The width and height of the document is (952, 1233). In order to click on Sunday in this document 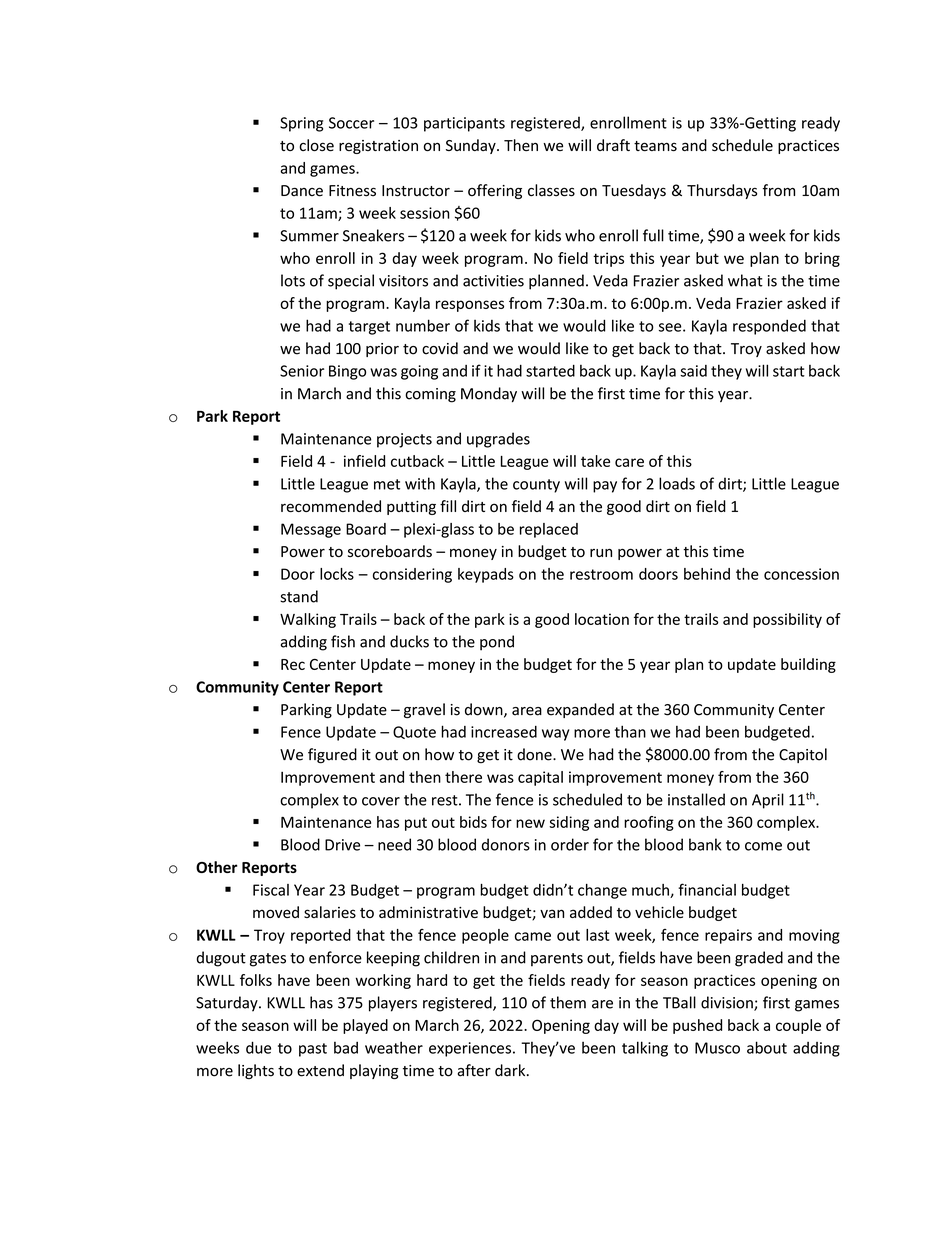, I will do `click(472, 146)`.
